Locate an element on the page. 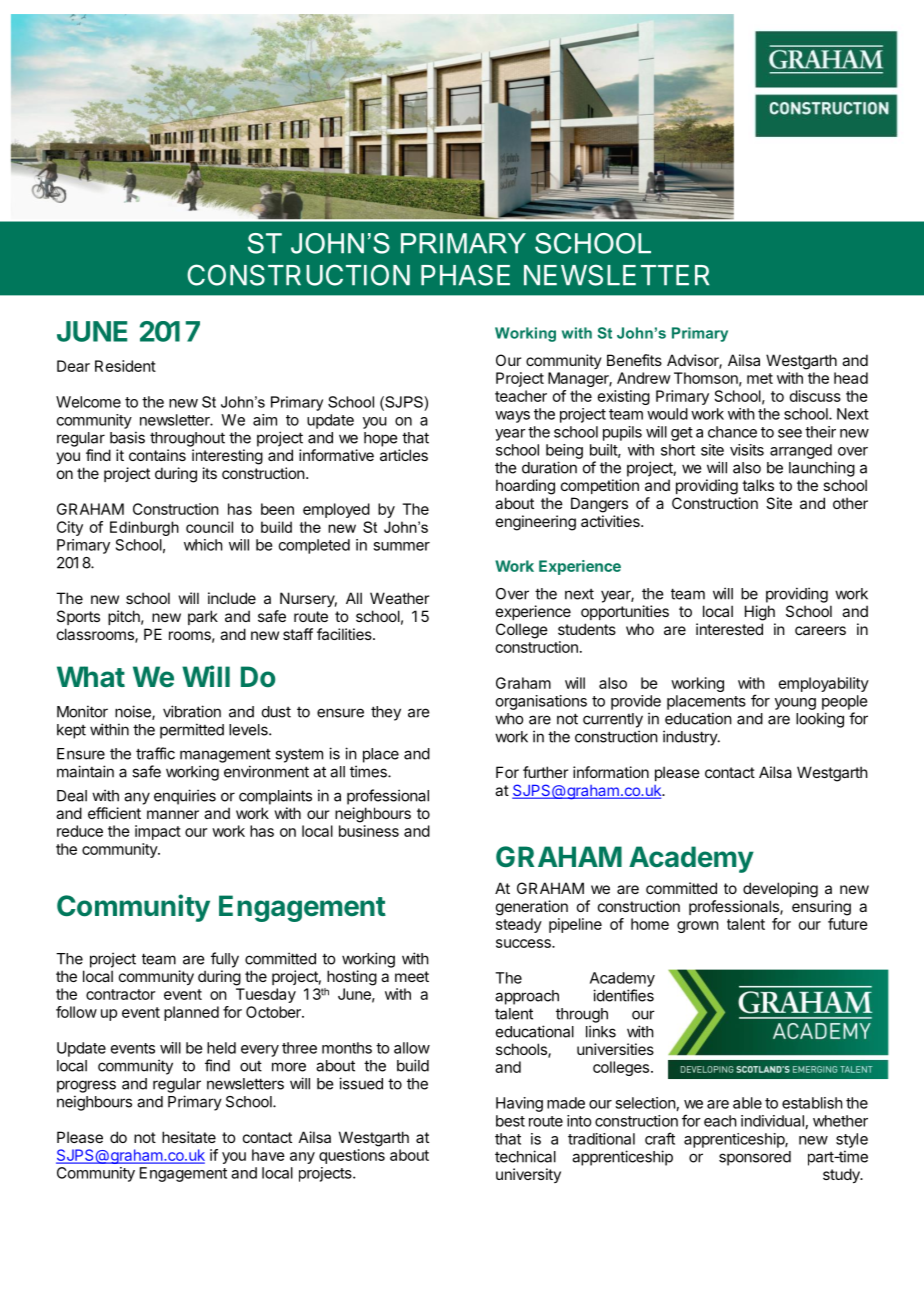  young is located at coordinates (795, 704).
